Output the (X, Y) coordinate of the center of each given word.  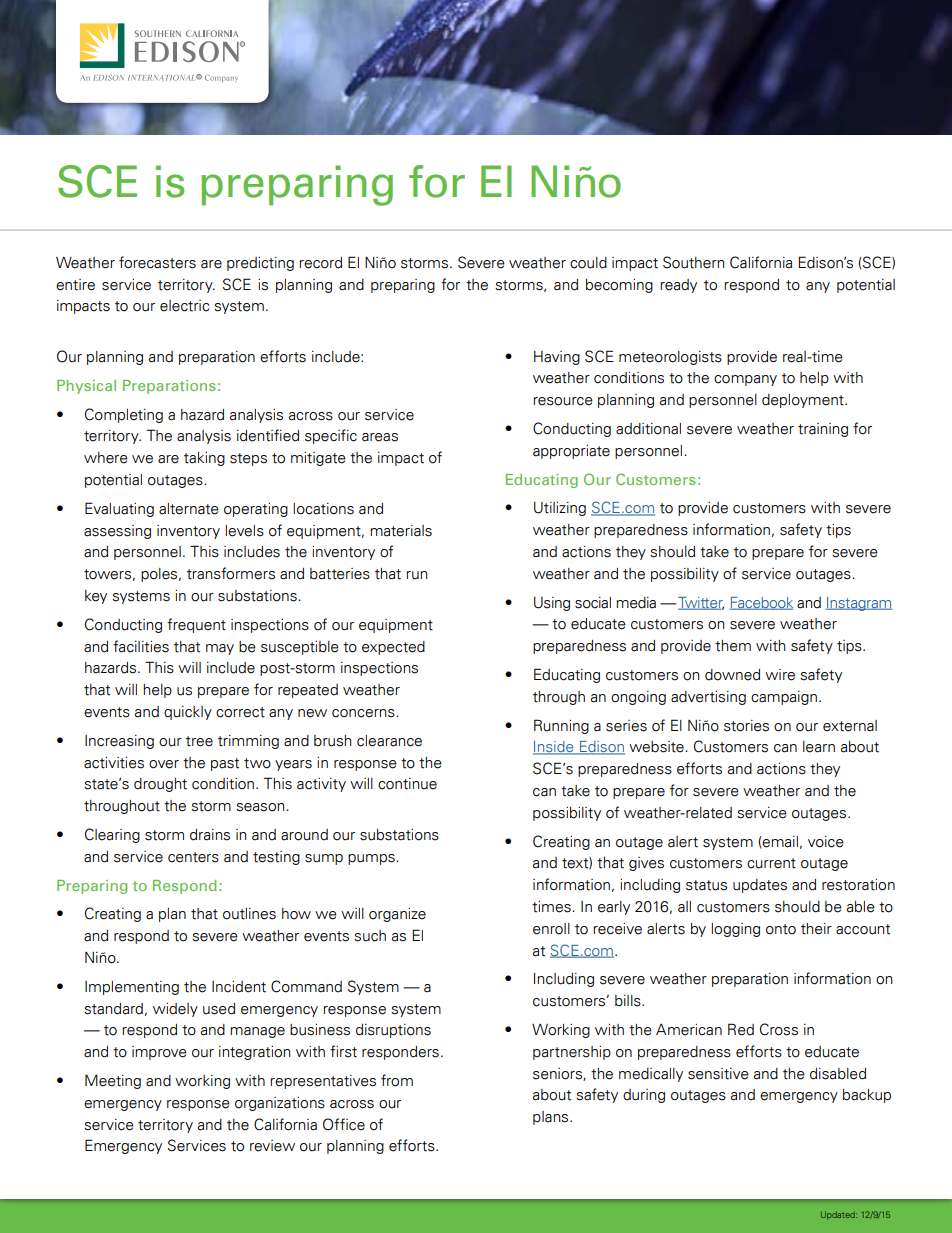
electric (184, 306)
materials (401, 531)
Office (344, 1124)
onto (781, 929)
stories (746, 726)
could (588, 263)
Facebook (761, 603)
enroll (551, 929)
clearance (389, 741)
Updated (839, 1215)
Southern (693, 262)
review (272, 1146)
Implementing (132, 988)
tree (199, 741)
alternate (189, 509)
